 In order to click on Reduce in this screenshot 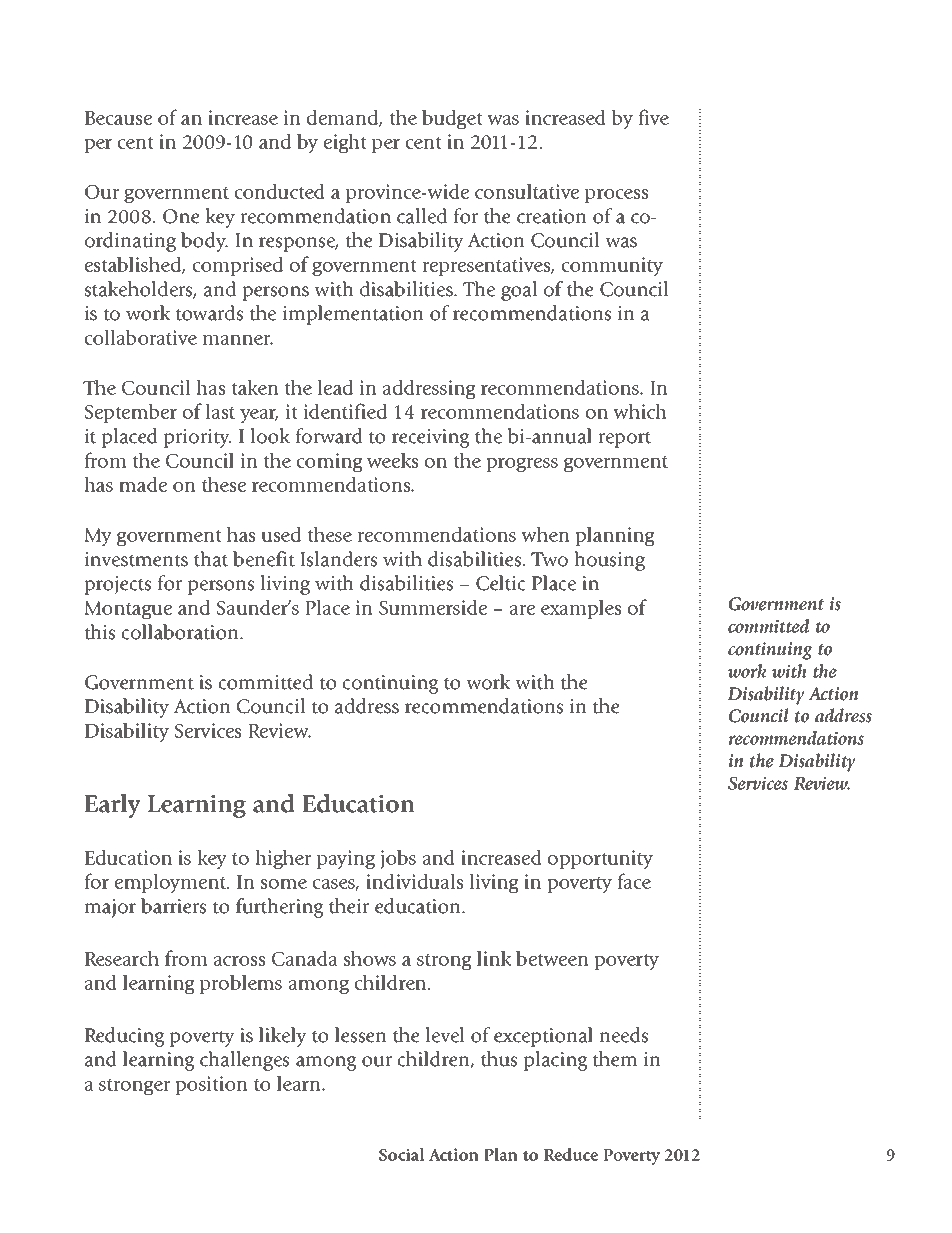, I will do `click(571, 1154)`.
